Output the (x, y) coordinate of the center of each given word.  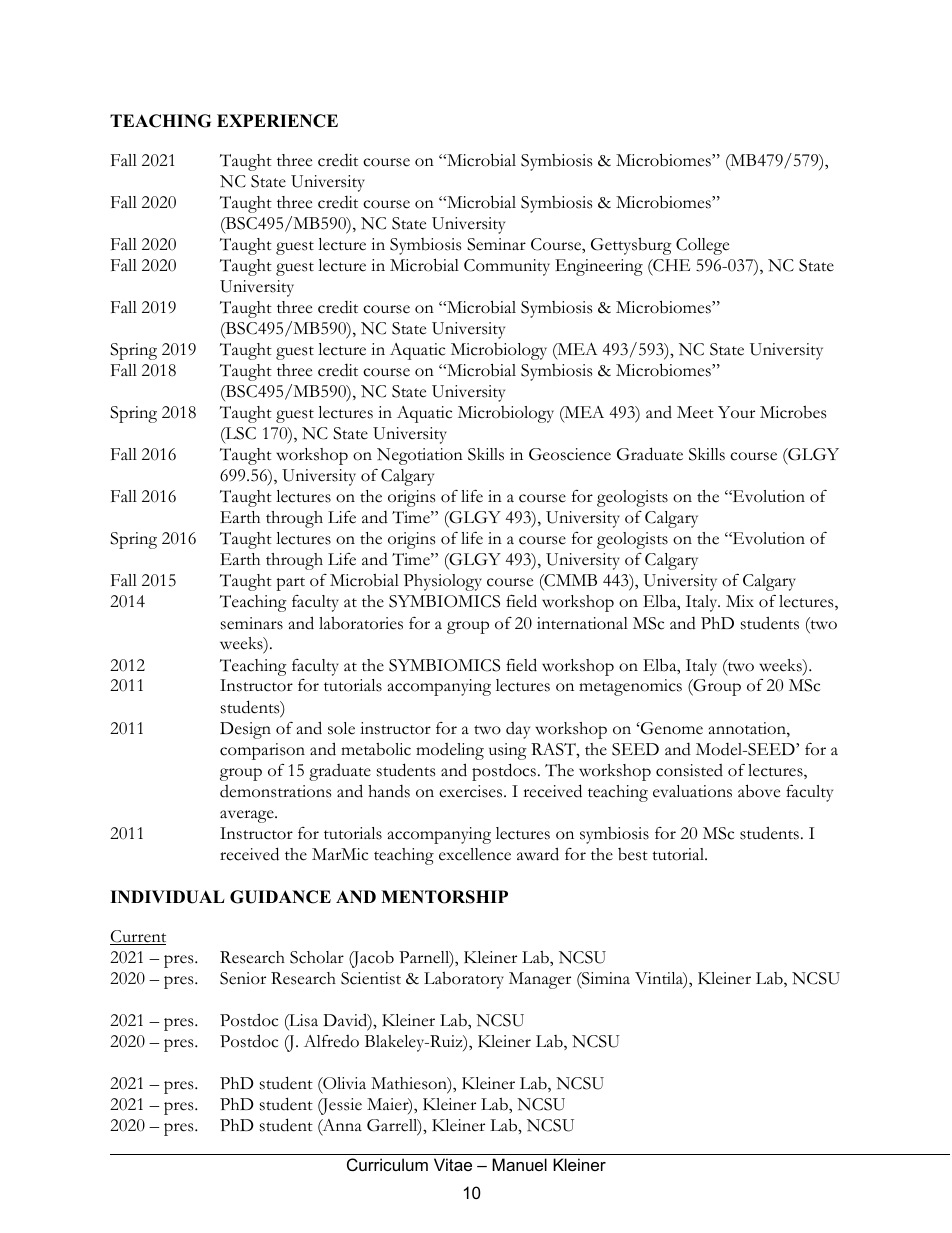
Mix (740, 601)
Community (507, 267)
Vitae (453, 1164)
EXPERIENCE (277, 121)
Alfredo (331, 1041)
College (702, 246)
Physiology (443, 582)
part (290, 584)
